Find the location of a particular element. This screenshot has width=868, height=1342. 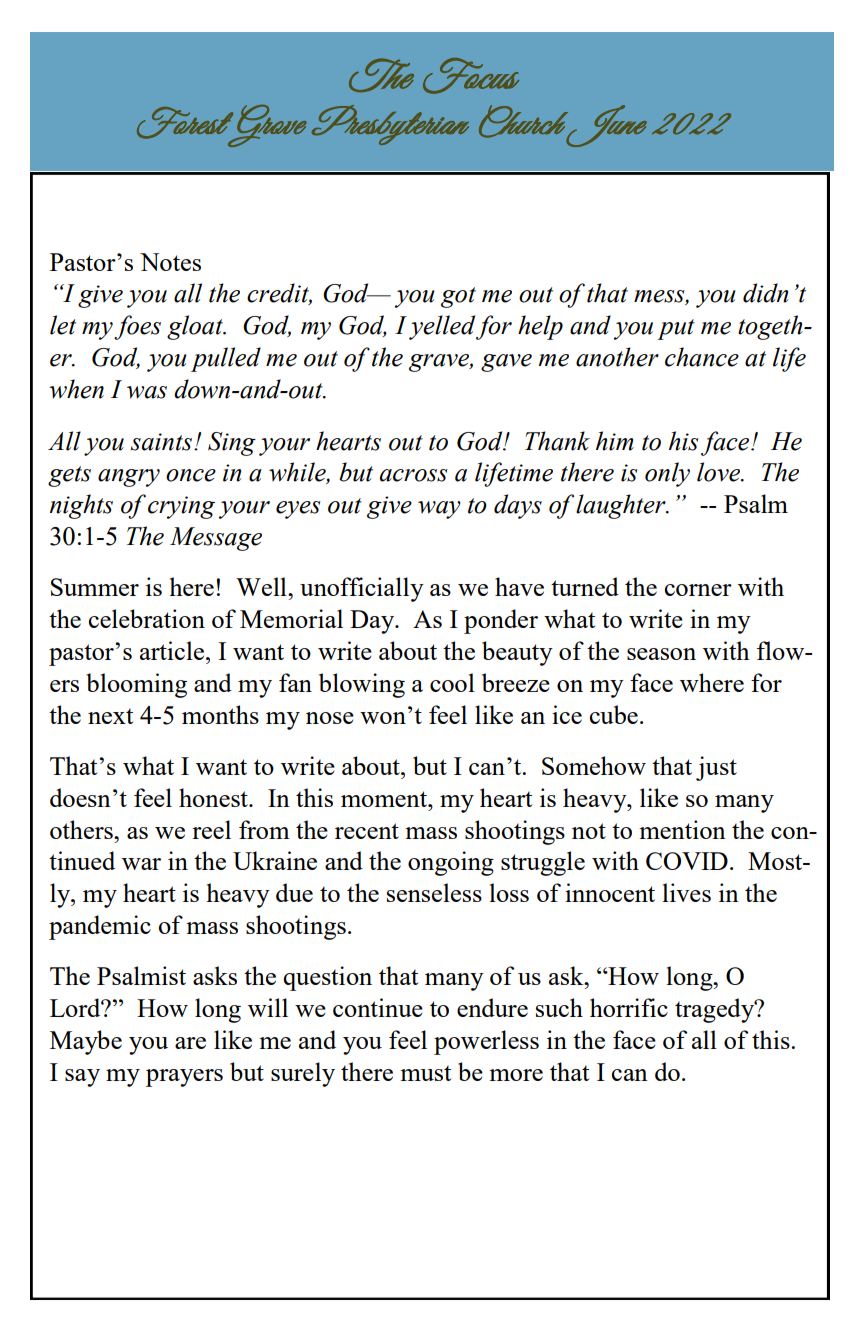

are is located at coordinates (190, 1043).
